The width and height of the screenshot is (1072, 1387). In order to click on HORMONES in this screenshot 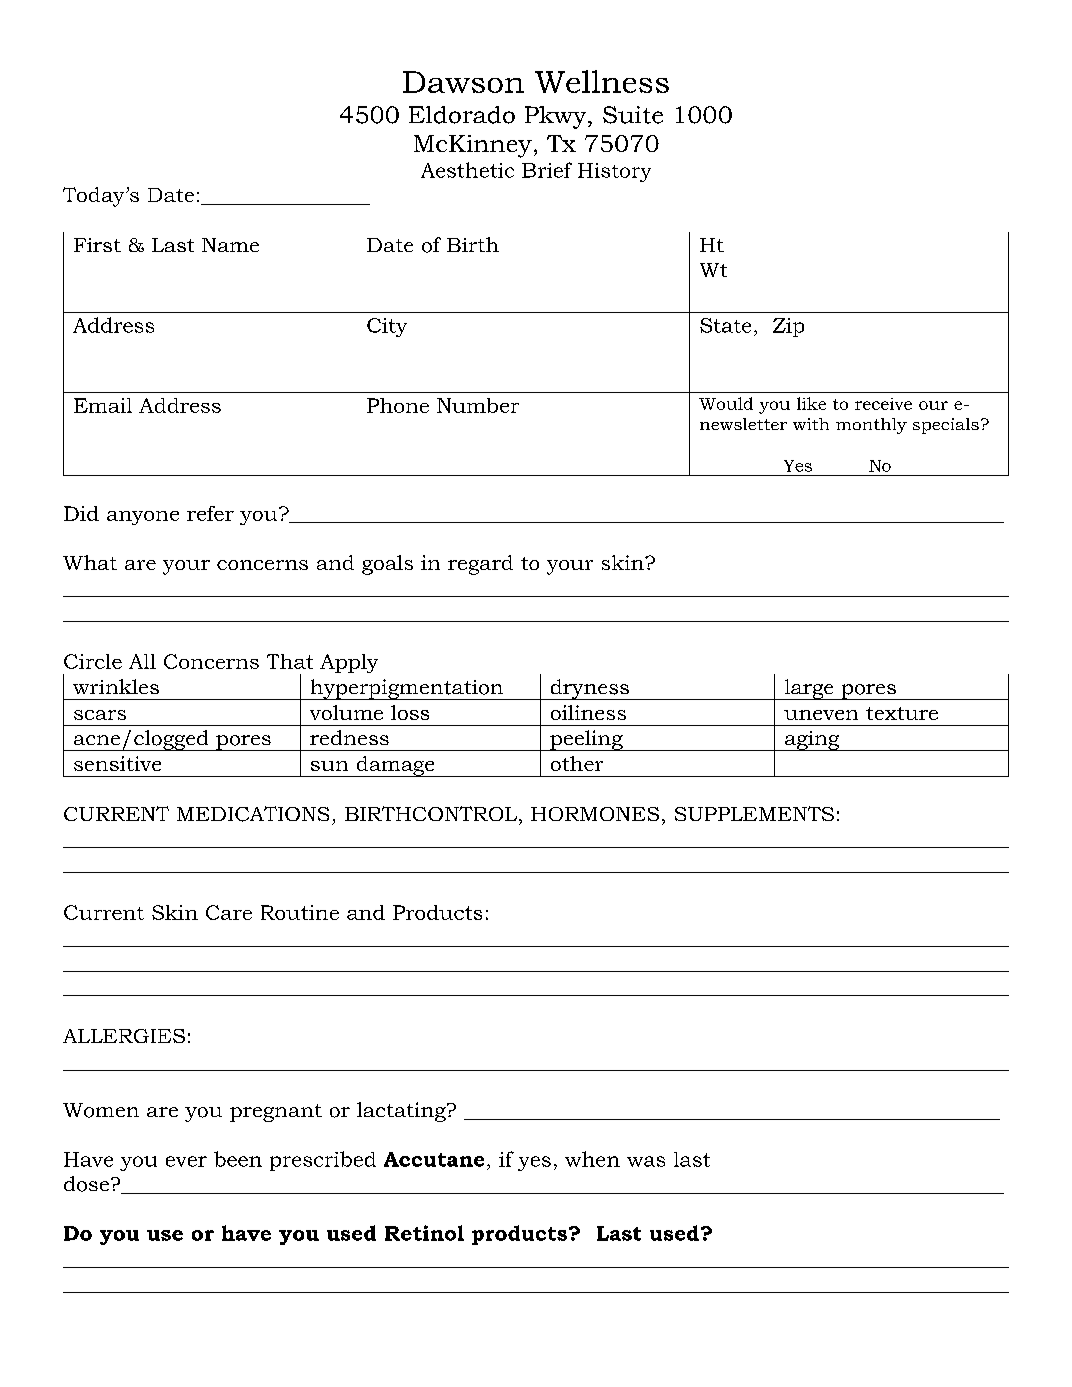, I will do `click(595, 814)`.
